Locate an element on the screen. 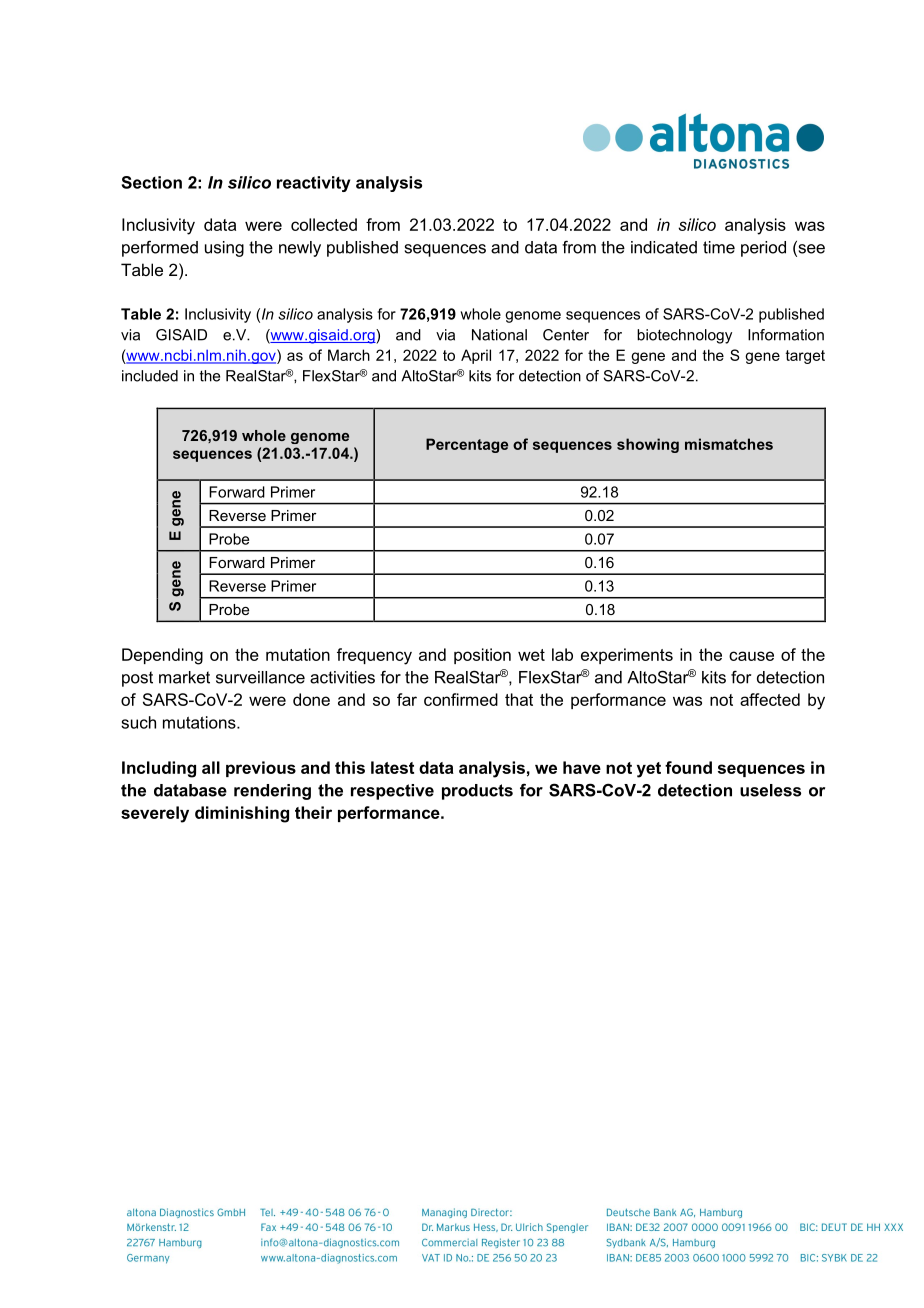  diminishing is located at coordinates (242, 814).
